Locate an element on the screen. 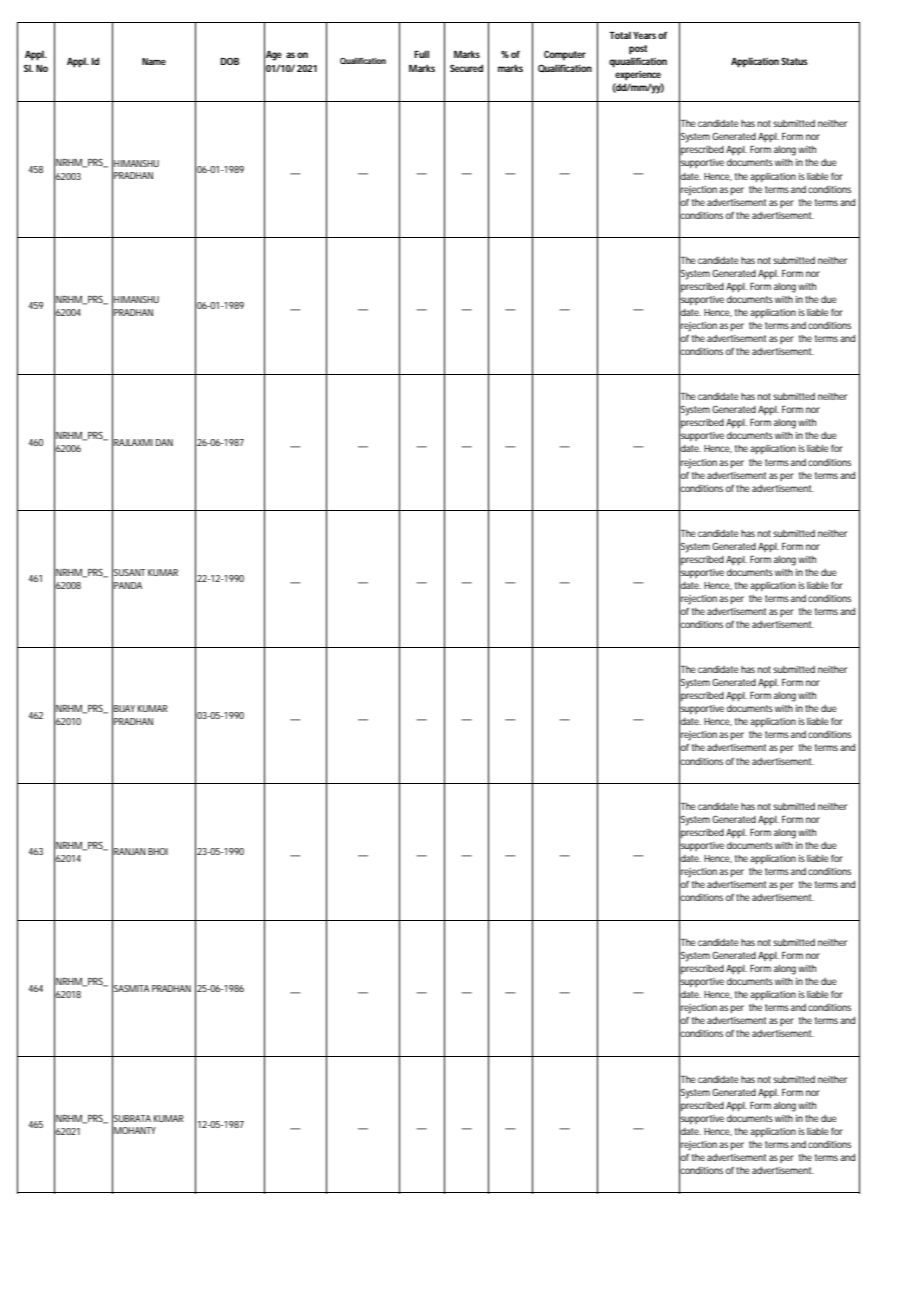  post is located at coordinates (638, 50).
